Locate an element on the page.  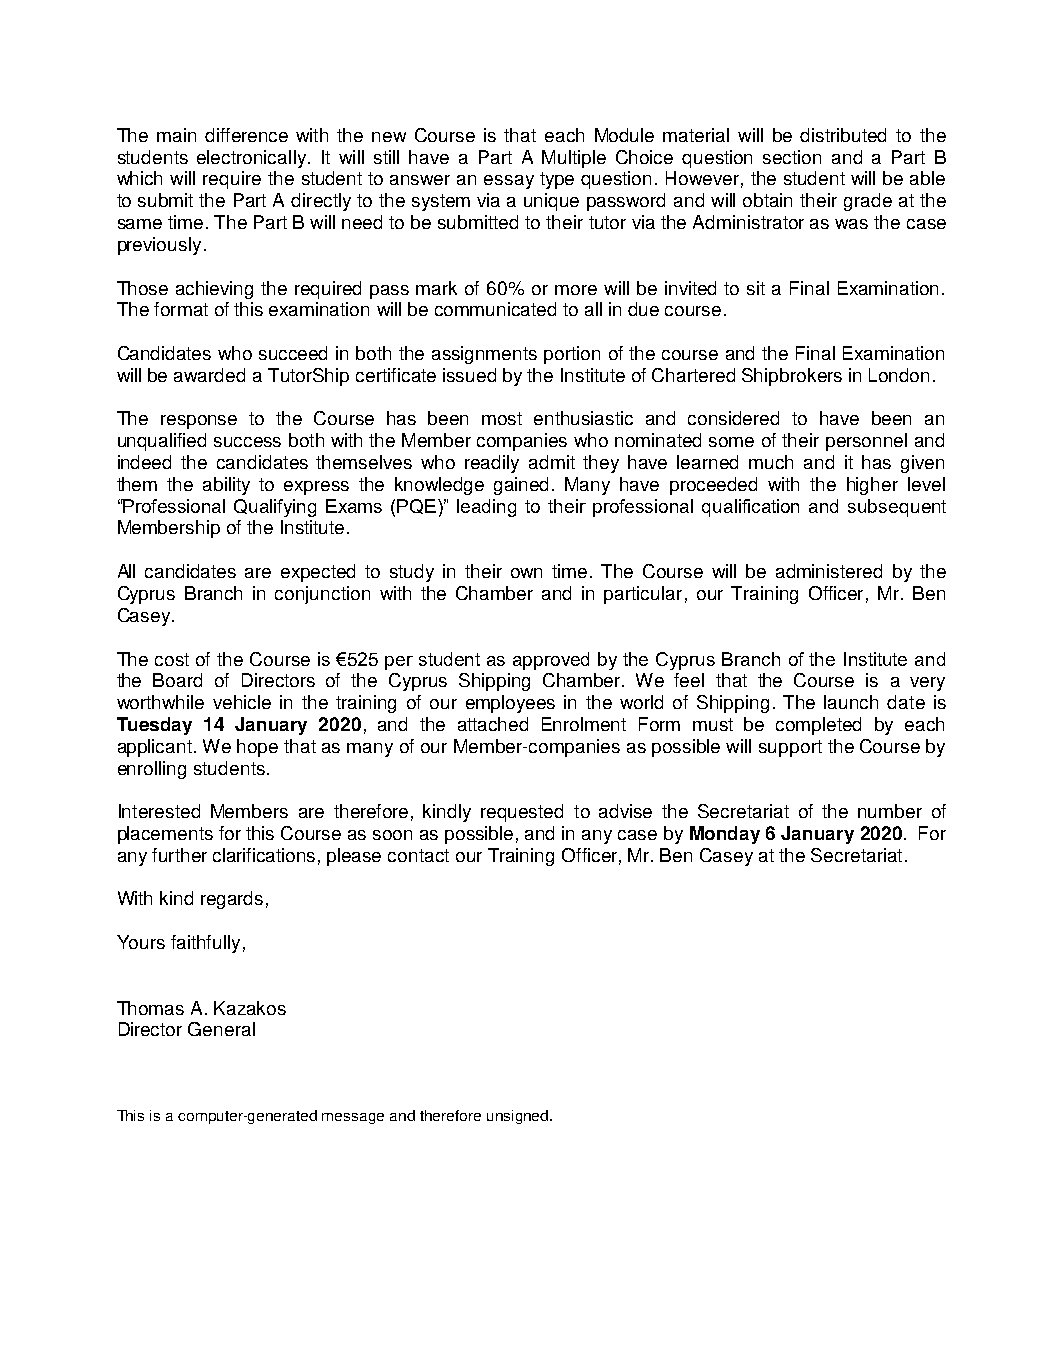
section is located at coordinates (792, 157).
